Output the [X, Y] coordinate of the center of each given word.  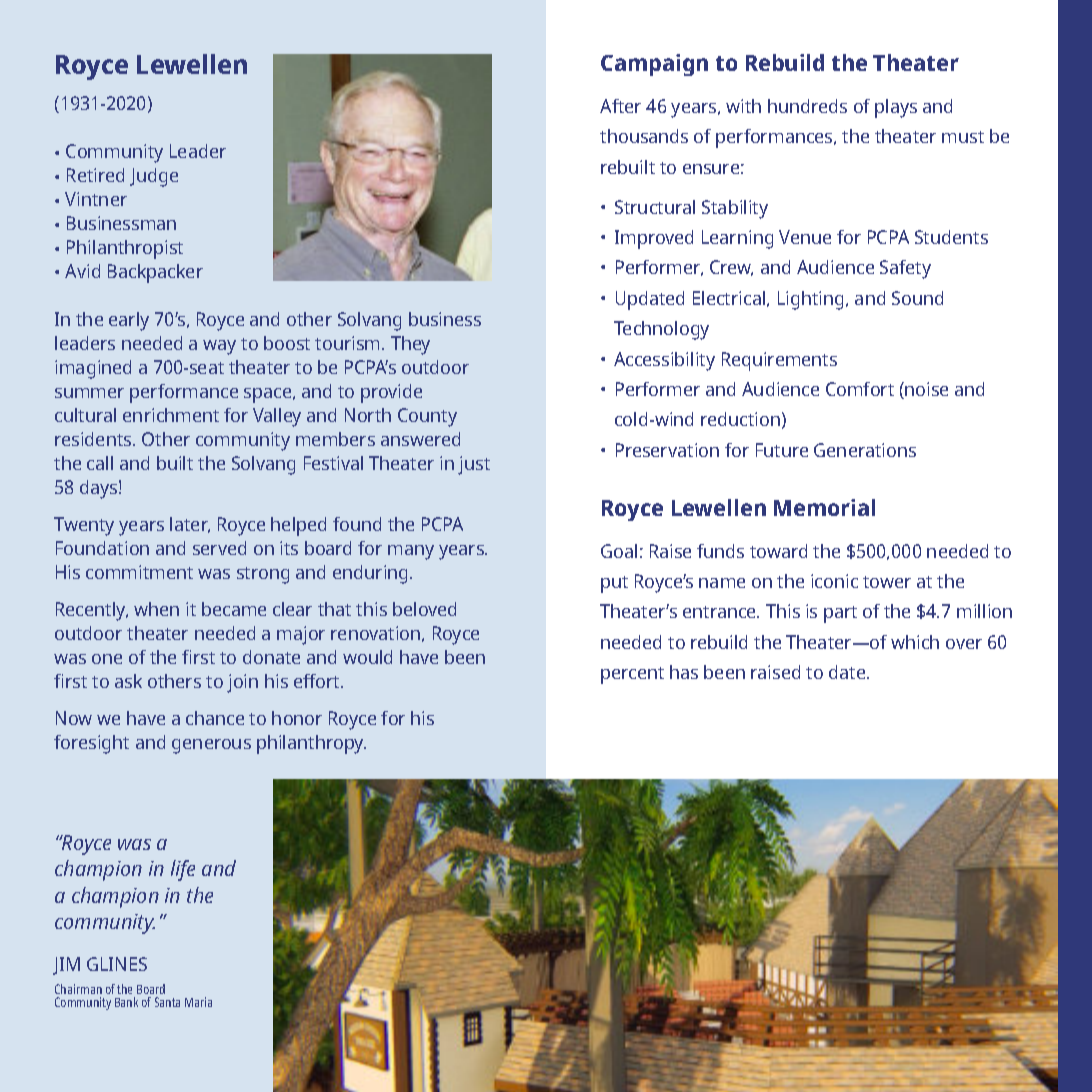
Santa [167, 1002]
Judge [154, 177]
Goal [619, 551]
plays [896, 108]
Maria [198, 1002]
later [190, 525]
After [620, 106]
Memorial [824, 507]
